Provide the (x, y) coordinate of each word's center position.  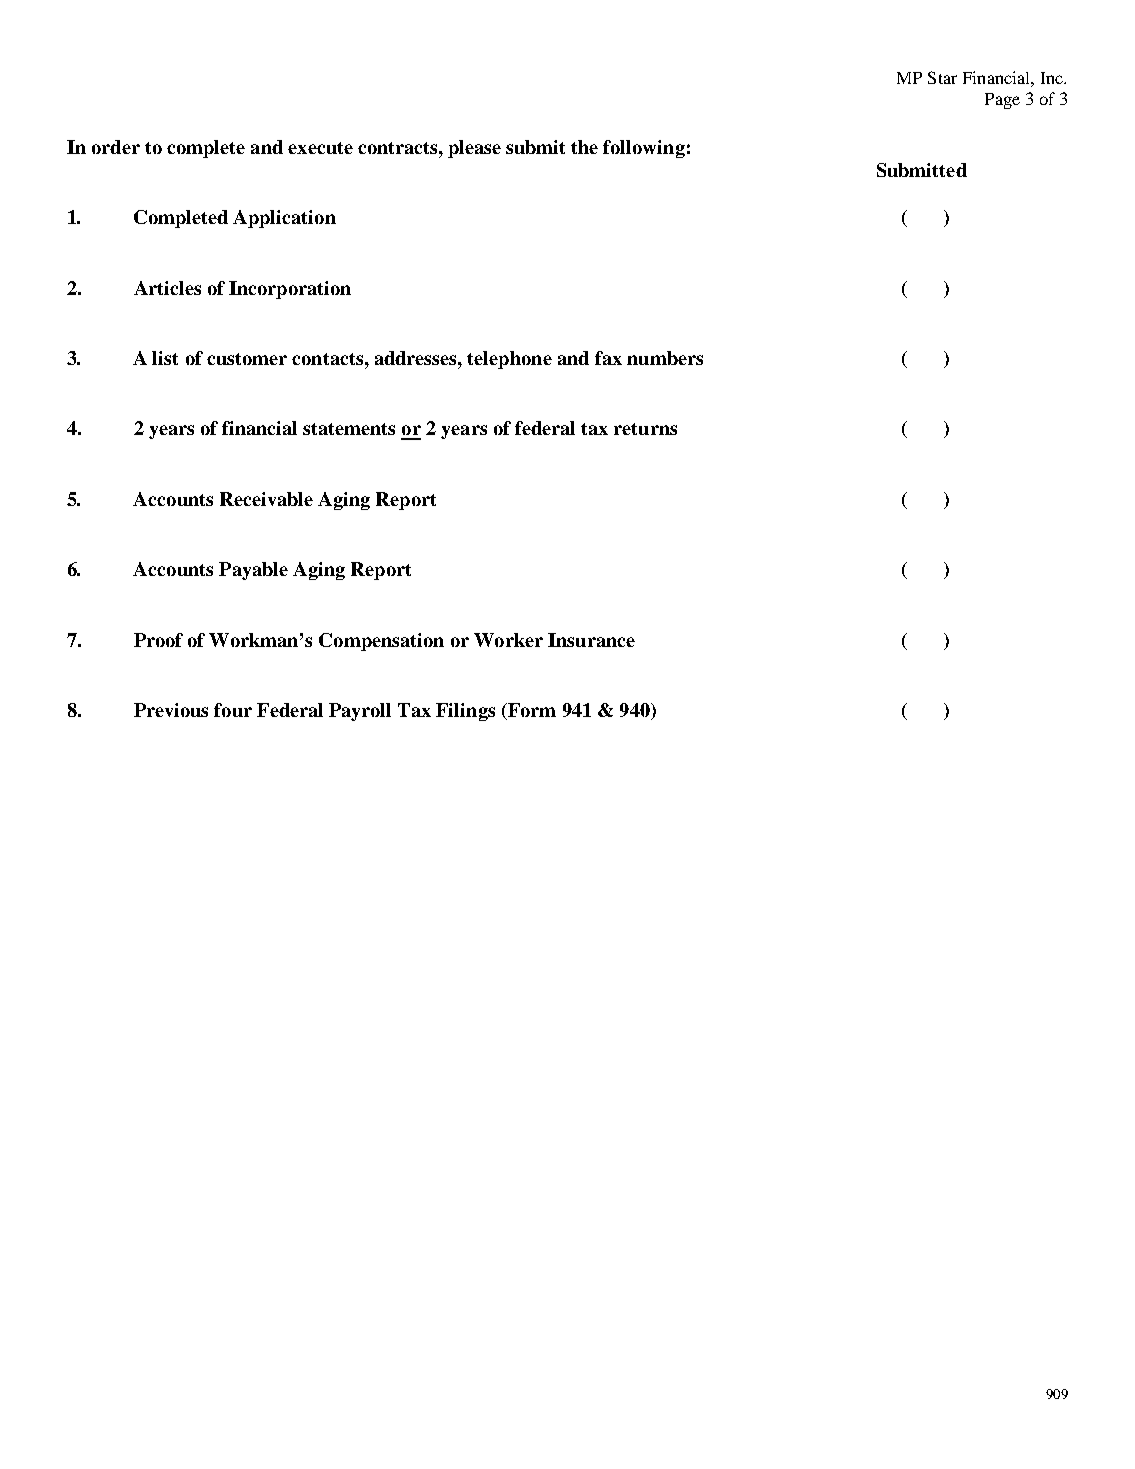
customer (247, 359)
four (233, 710)
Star (942, 77)
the (584, 147)
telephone (509, 360)
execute (320, 148)
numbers (665, 358)
